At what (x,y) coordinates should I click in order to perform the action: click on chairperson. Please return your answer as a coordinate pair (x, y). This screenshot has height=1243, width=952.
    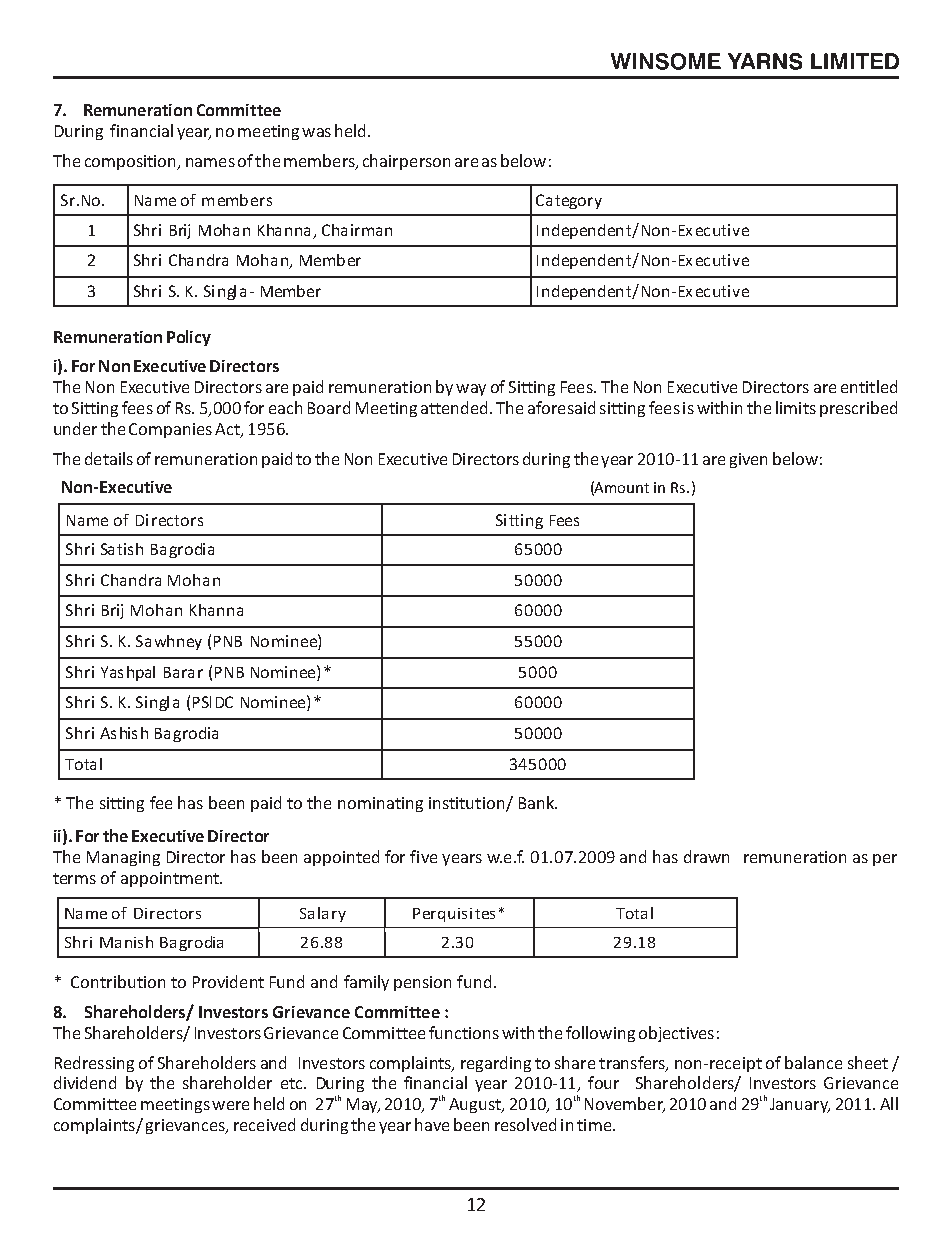
    Looking at the image, I should click on (406, 162).
